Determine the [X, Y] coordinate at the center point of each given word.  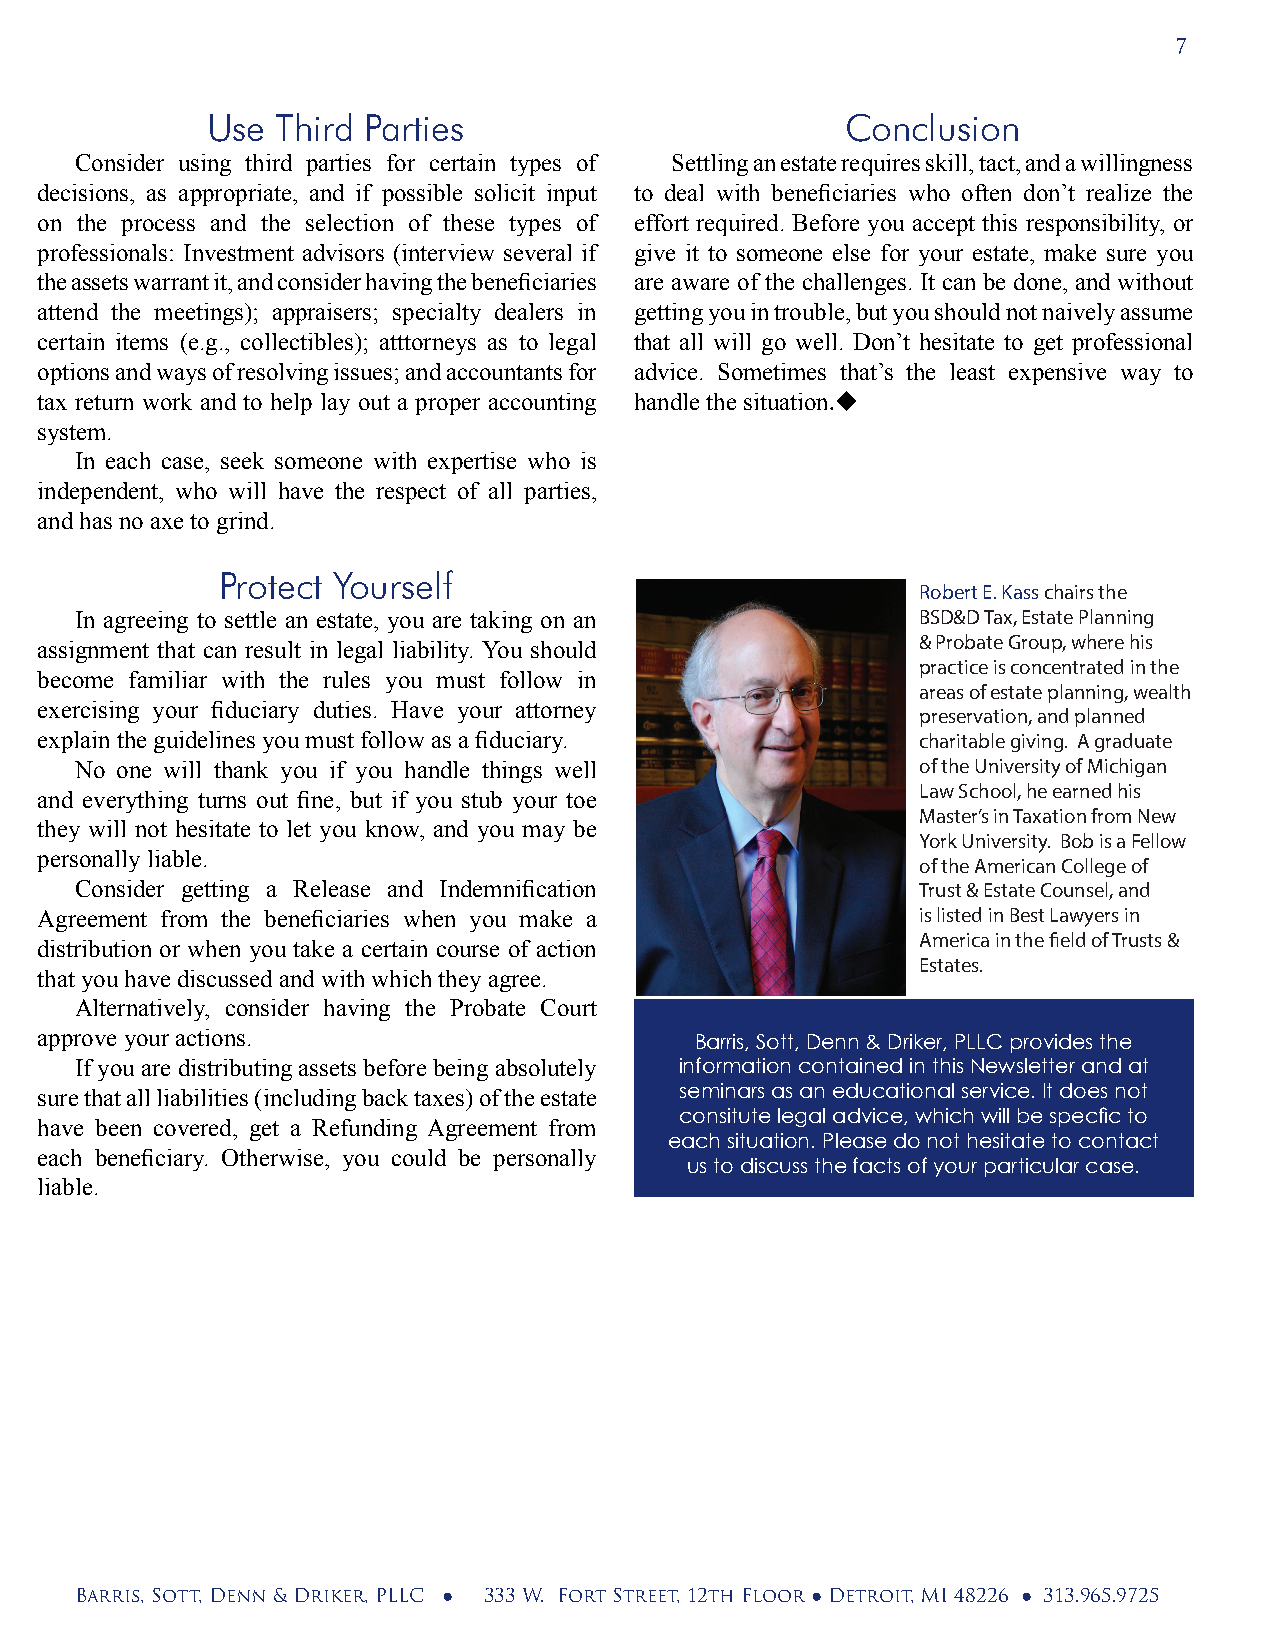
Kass [1020, 592]
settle [250, 619]
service [995, 1090]
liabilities [202, 1097]
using [205, 165]
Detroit [872, 1595]
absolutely [546, 1070]
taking [501, 622]
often [986, 192]
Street [646, 1595]
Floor [774, 1595]
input [572, 195]
